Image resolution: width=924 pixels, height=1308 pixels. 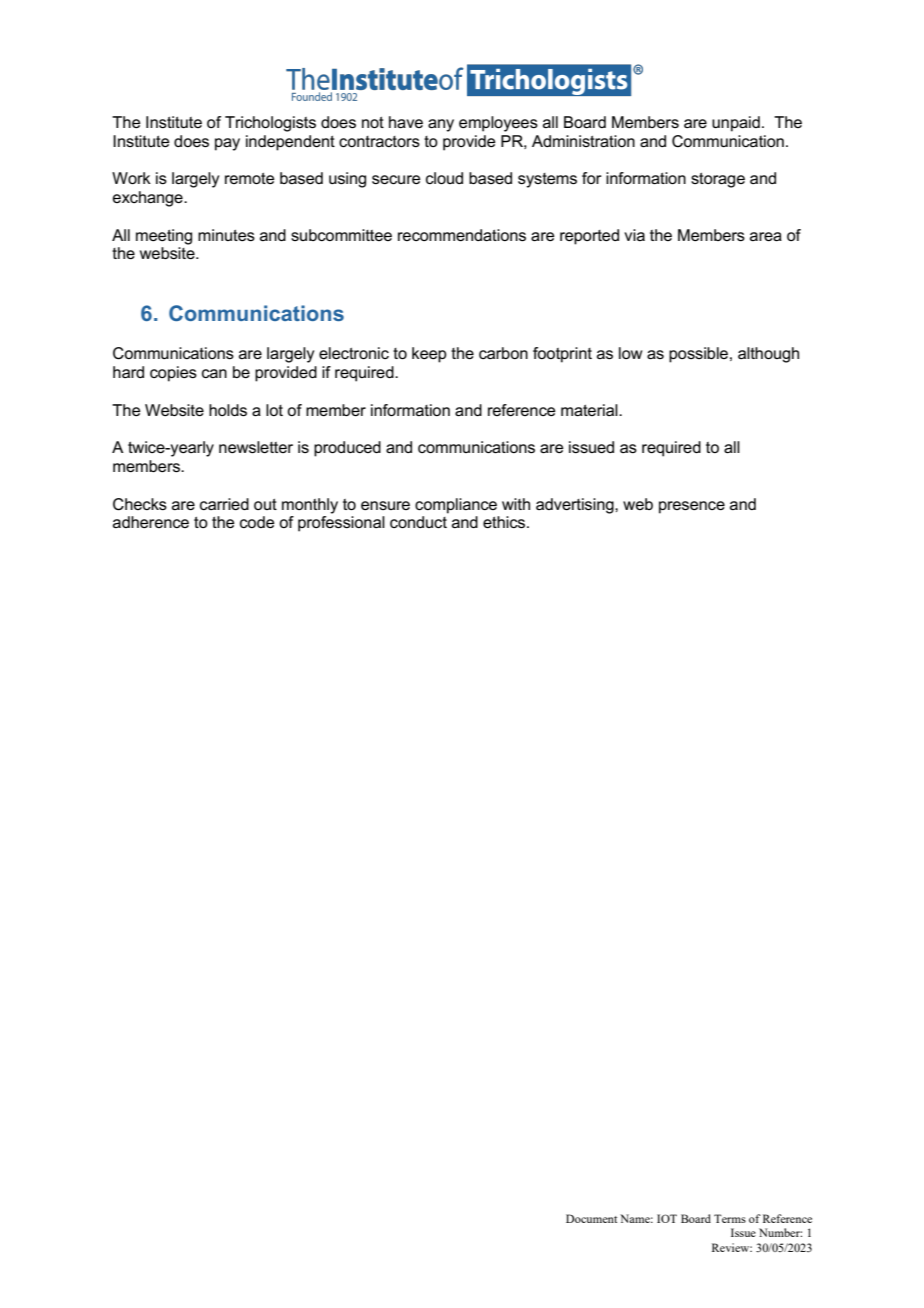 What do you see at coordinates (456, 506) in the screenshot?
I see `compliance` at bounding box center [456, 506].
